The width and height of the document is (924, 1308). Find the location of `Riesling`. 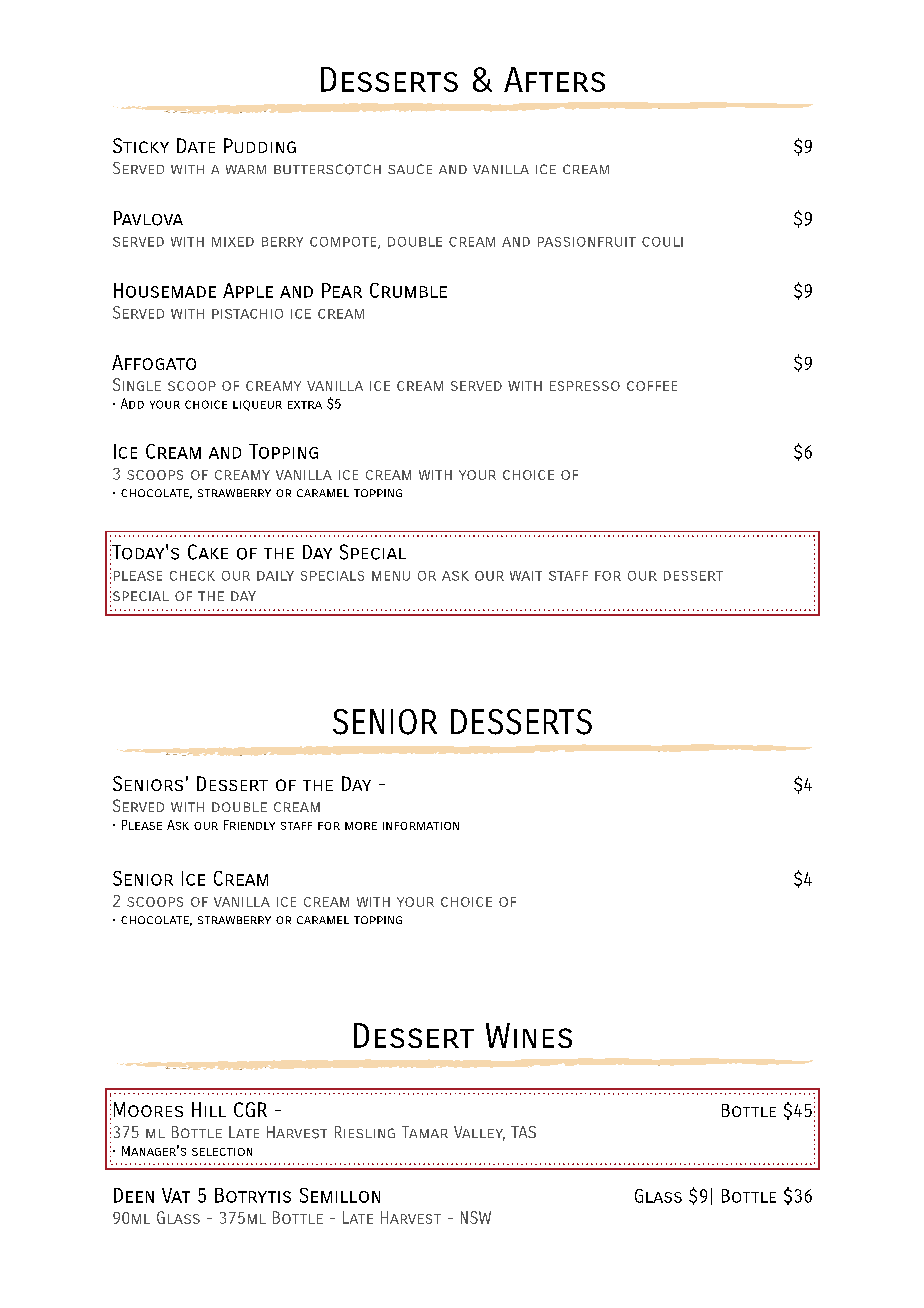

Riesling is located at coordinates (365, 1132).
